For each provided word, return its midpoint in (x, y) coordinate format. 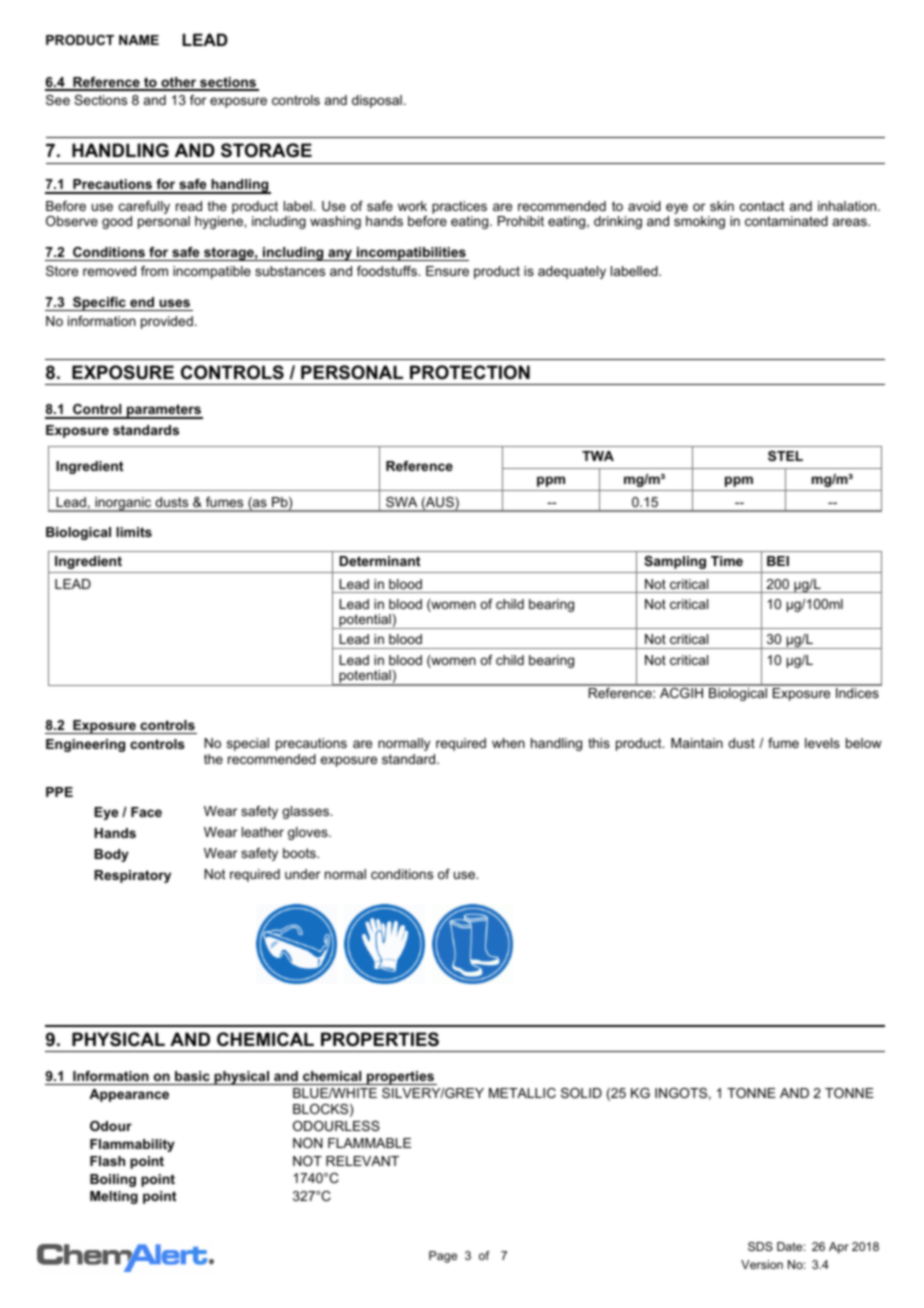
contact (762, 206)
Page (443, 1257)
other (179, 83)
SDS (760, 1246)
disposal (377, 101)
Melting (114, 1197)
